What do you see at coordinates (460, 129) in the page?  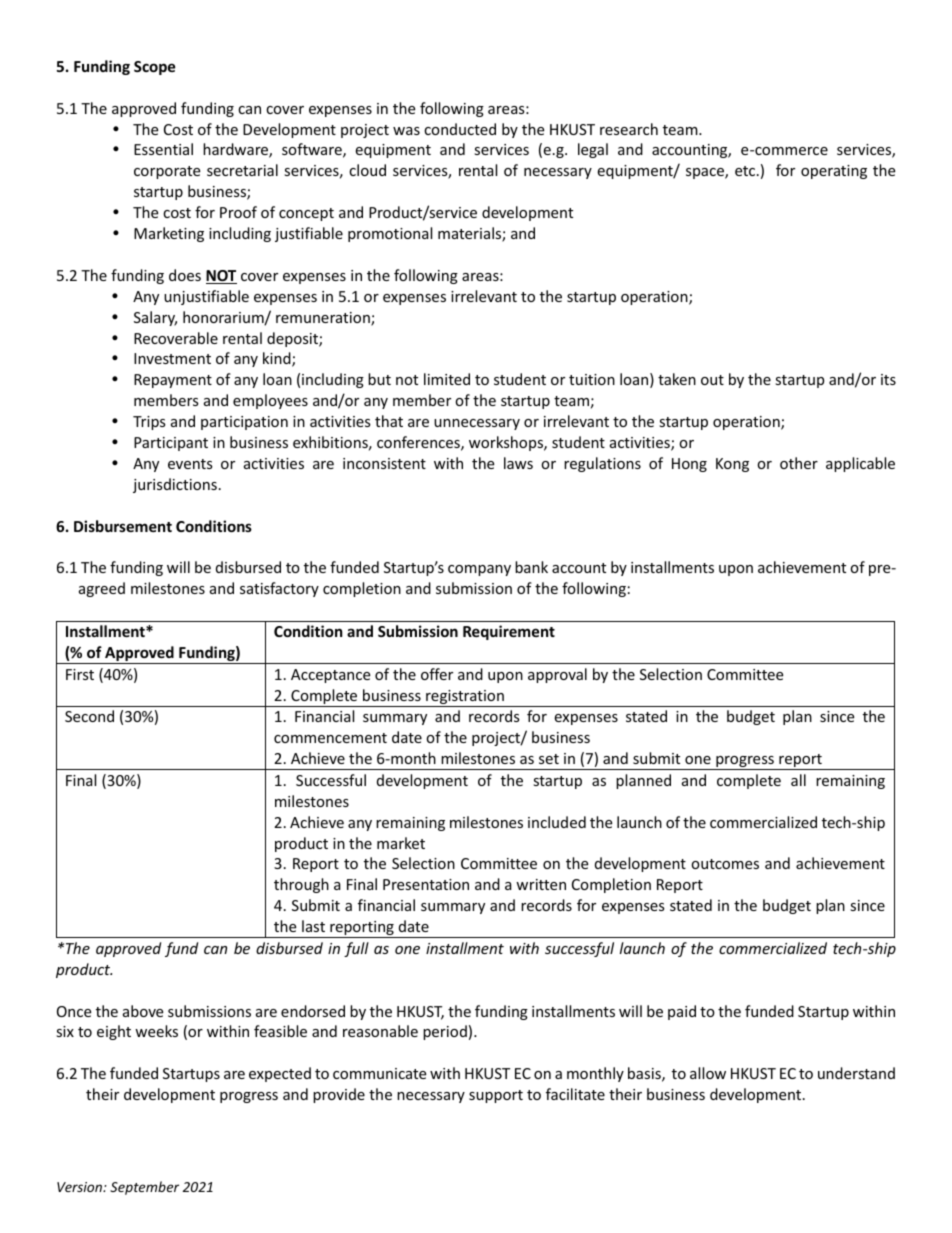 I see `conducted` at bounding box center [460, 129].
